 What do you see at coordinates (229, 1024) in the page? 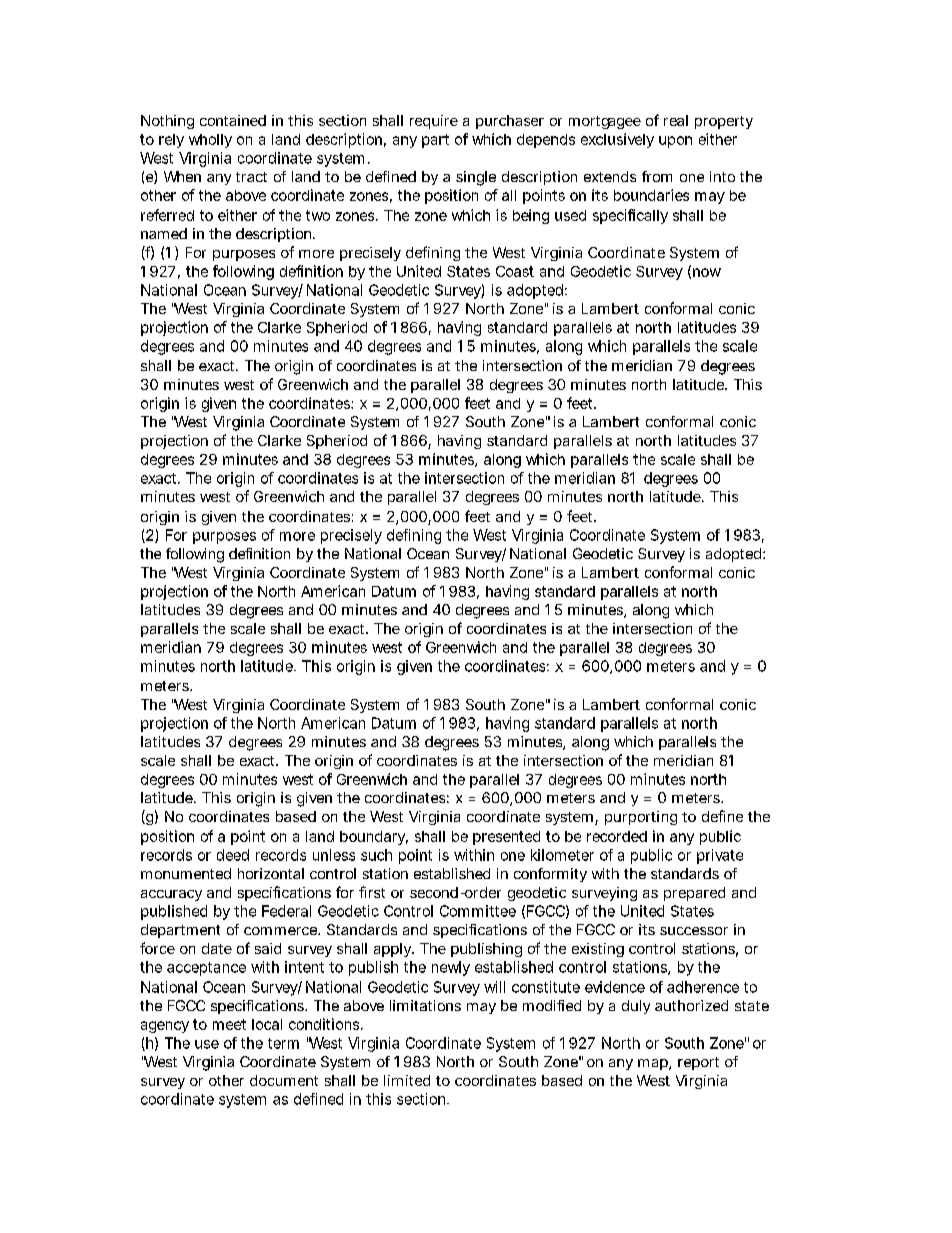
I see `meet` at bounding box center [229, 1024].
